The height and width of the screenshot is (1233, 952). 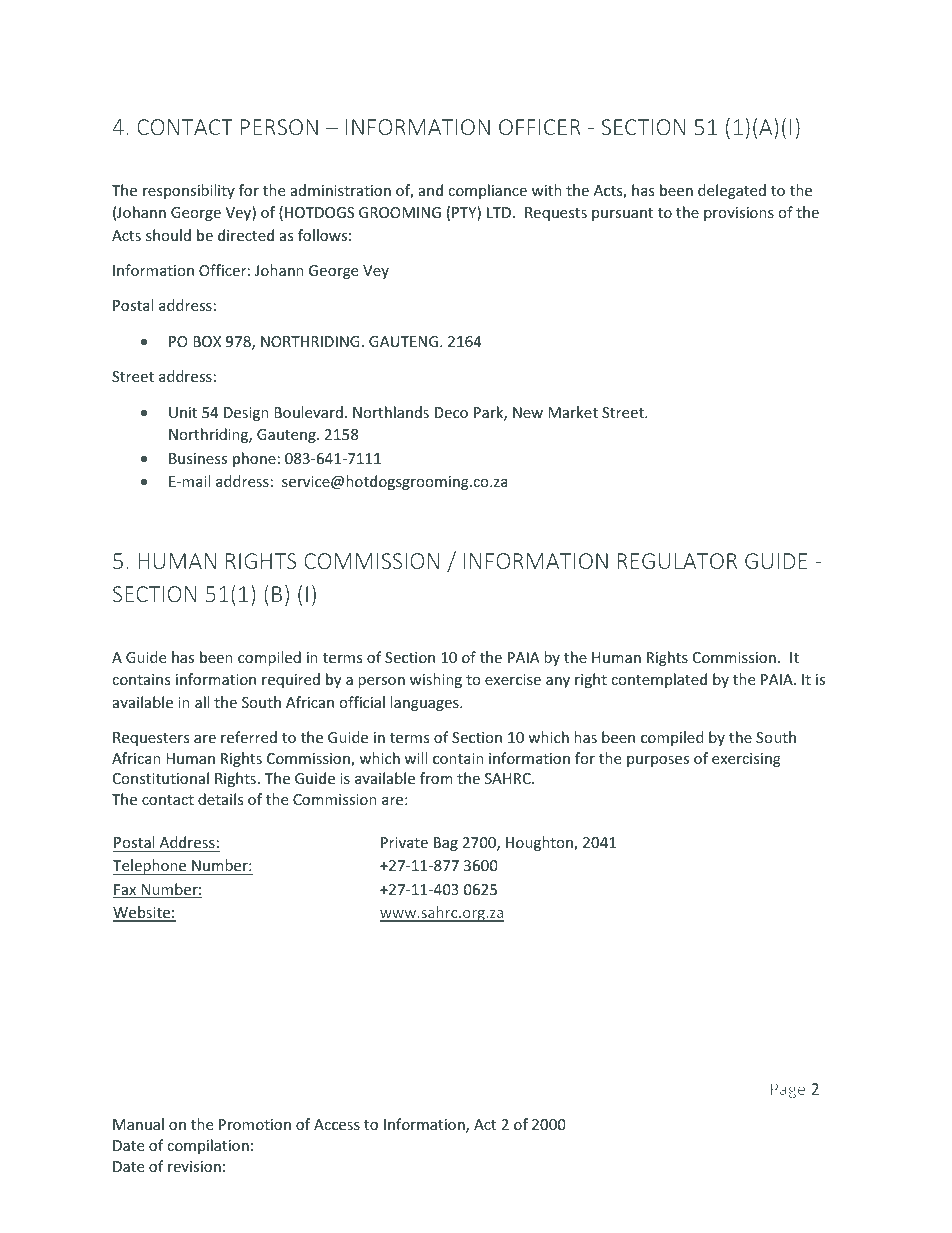 I want to click on responsibility, so click(x=189, y=191).
